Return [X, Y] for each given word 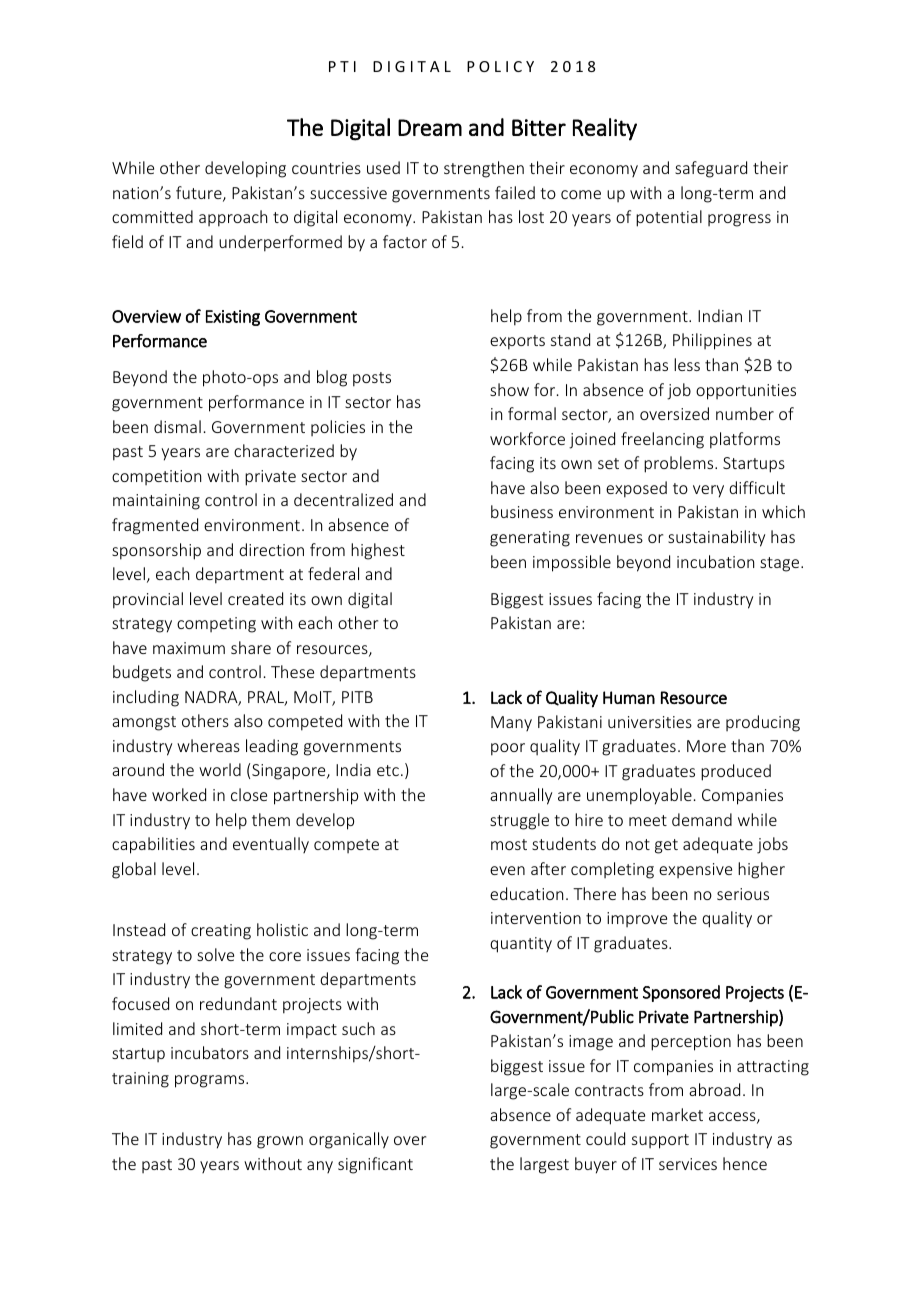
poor [508, 749]
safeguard [711, 169]
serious [743, 894]
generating [530, 539]
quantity [521, 945]
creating [221, 932]
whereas [208, 745]
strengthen [484, 169]
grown [280, 1142]
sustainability [716, 538]
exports [517, 342]
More [706, 746]
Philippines [712, 341]
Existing [233, 318]
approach [233, 218]
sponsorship [156, 551]
